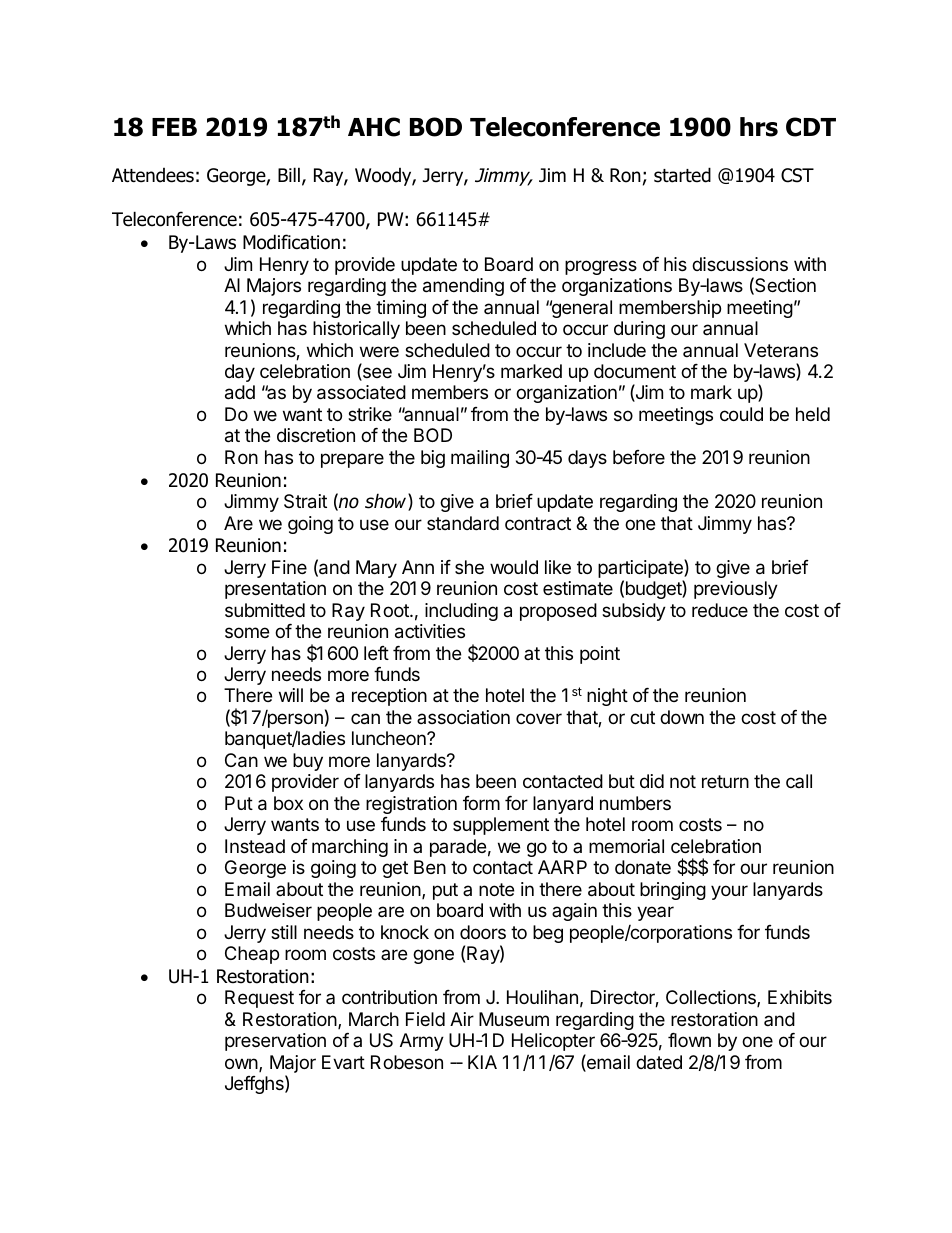 This document has height=1233, width=952. What do you see at coordinates (265, 610) in the document?
I see `submitted` at bounding box center [265, 610].
